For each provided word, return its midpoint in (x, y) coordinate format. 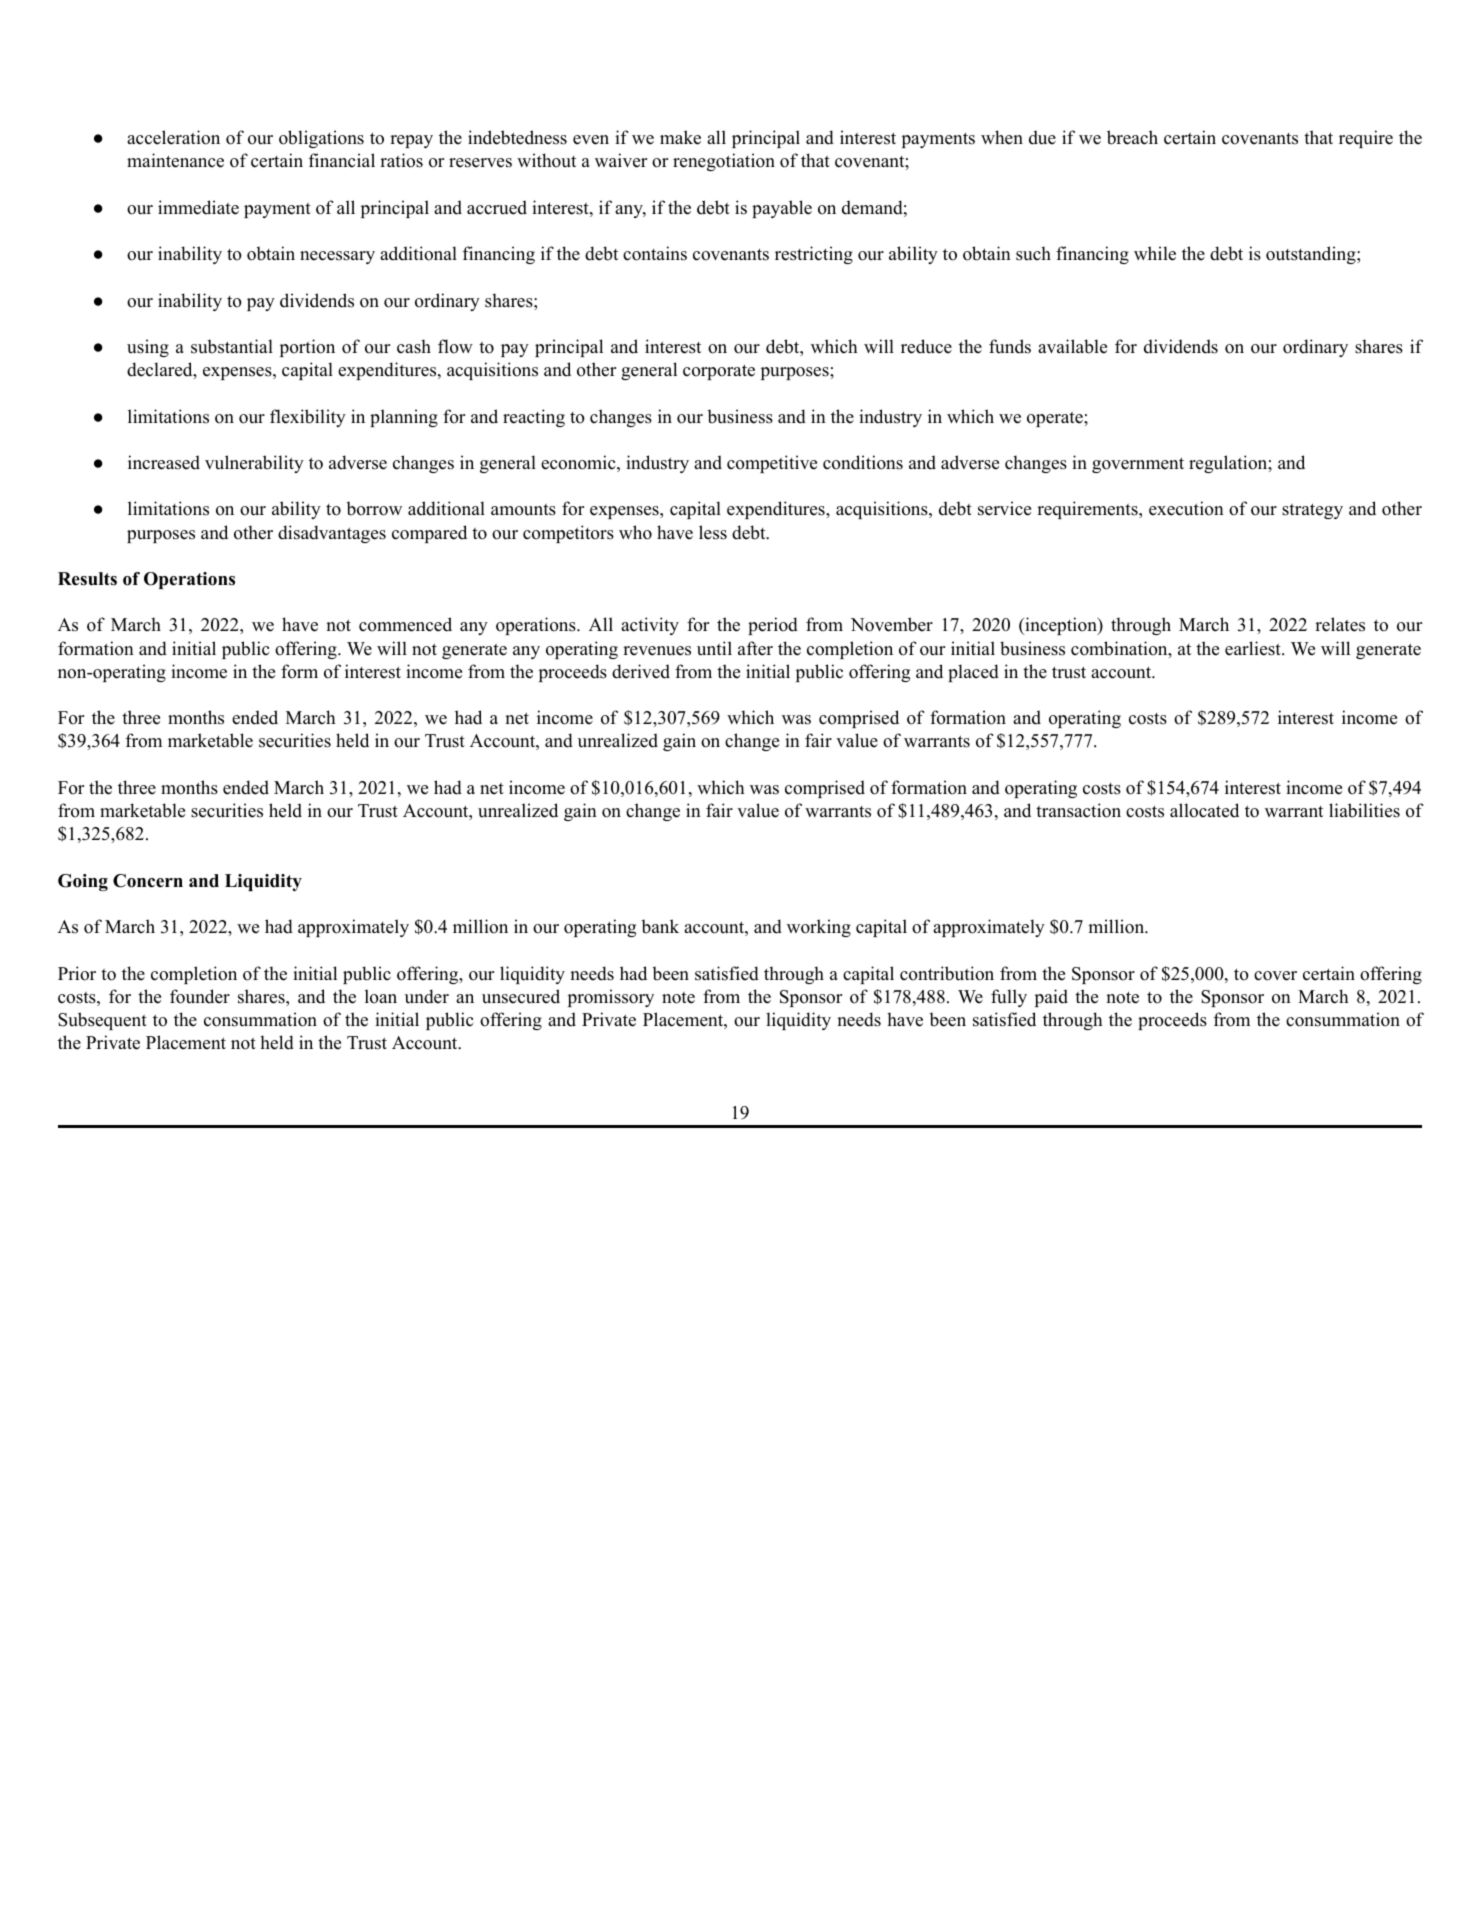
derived (641, 671)
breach (1132, 137)
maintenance (175, 160)
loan (381, 996)
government (1138, 465)
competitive (772, 464)
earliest (1254, 648)
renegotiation (724, 162)
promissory (611, 998)
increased (164, 462)
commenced (405, 624)
